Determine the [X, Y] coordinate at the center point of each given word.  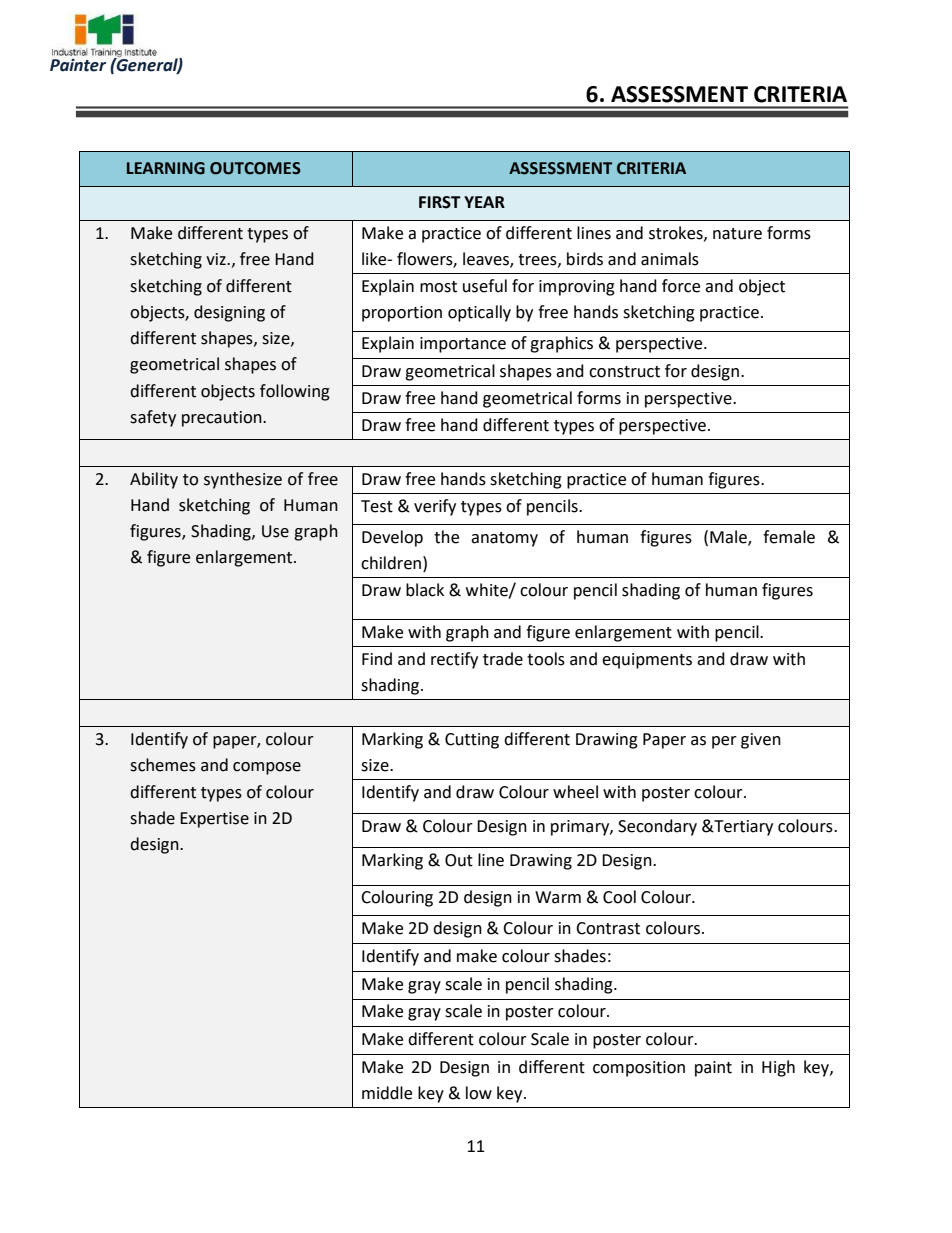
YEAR [484, 202]
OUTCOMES [255, 168]
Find [377, 659]
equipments [647, 661]
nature [737, 234]
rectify [454, 660]
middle [387, 1093]
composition [639, 1069]
